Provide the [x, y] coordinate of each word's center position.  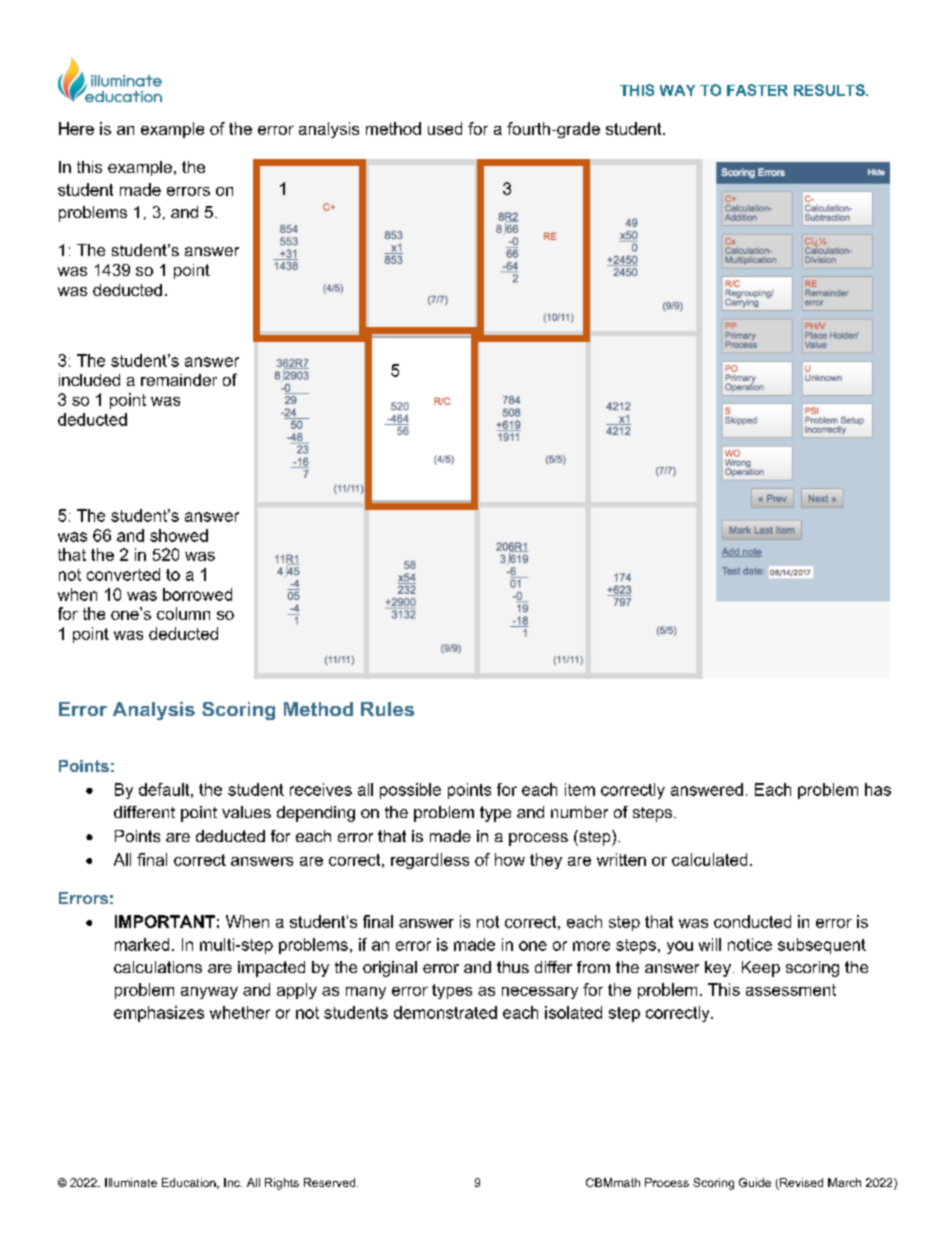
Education [190, 1183]
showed [179, 535]
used [445, 128]
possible [410, 791]
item [580, 789]
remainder [179, 380]
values [246, 812]
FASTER [757, 90]
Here [76, 128]
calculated [709, 859]
